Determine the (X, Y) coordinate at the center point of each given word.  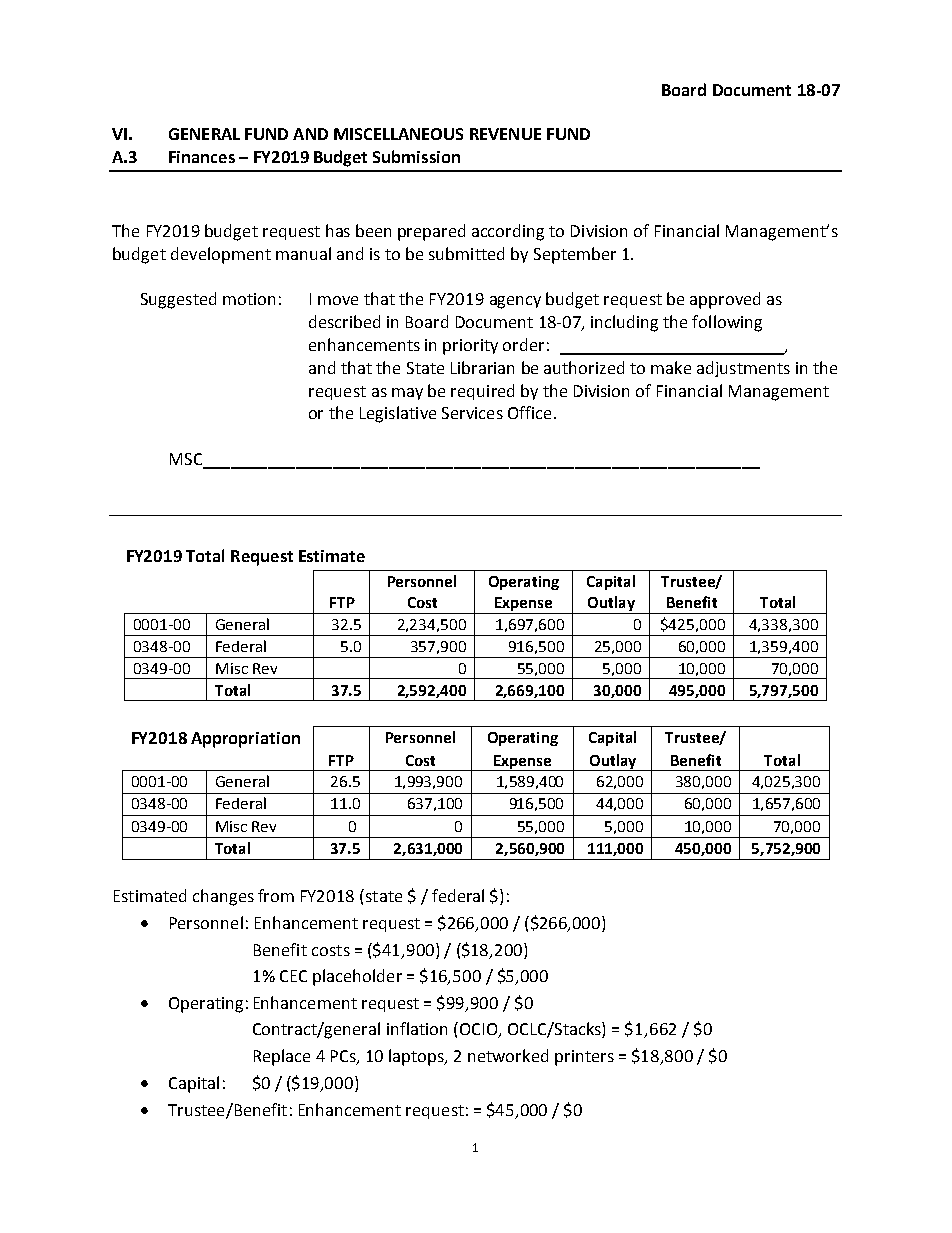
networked (508, 1055)
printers (584, 1058)
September (575, 255)
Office (529, 412)
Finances (202, 157)
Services (472, 413)
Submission (416, 156)
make (671, 367)
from (276, 895)
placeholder (357, 977)
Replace (282, 1057)
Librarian (482, 367)
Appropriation (245, 740)
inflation (417, 1028)
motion (249, 299)
